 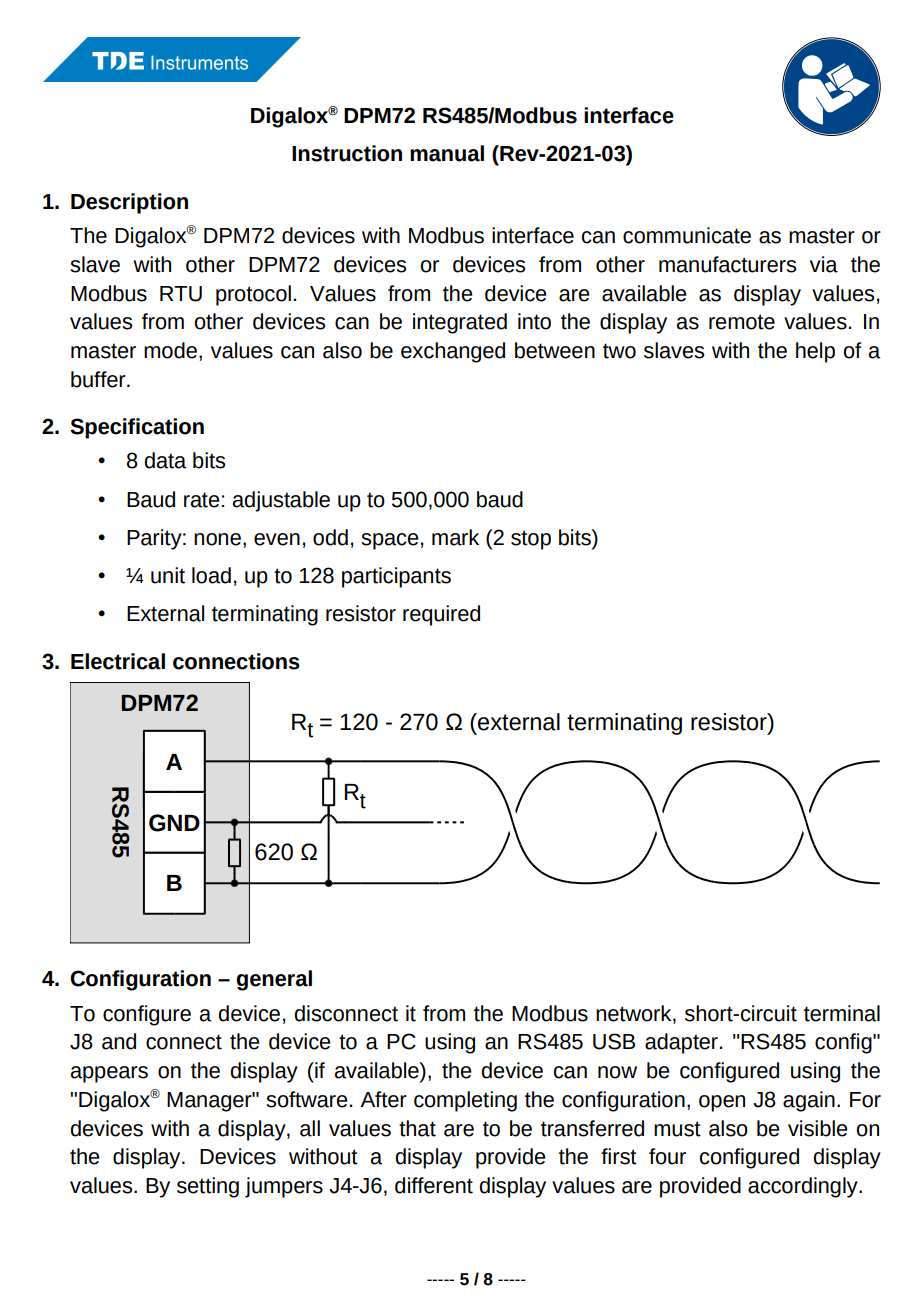 I want to click on mark, so click(x=455, y=537).
